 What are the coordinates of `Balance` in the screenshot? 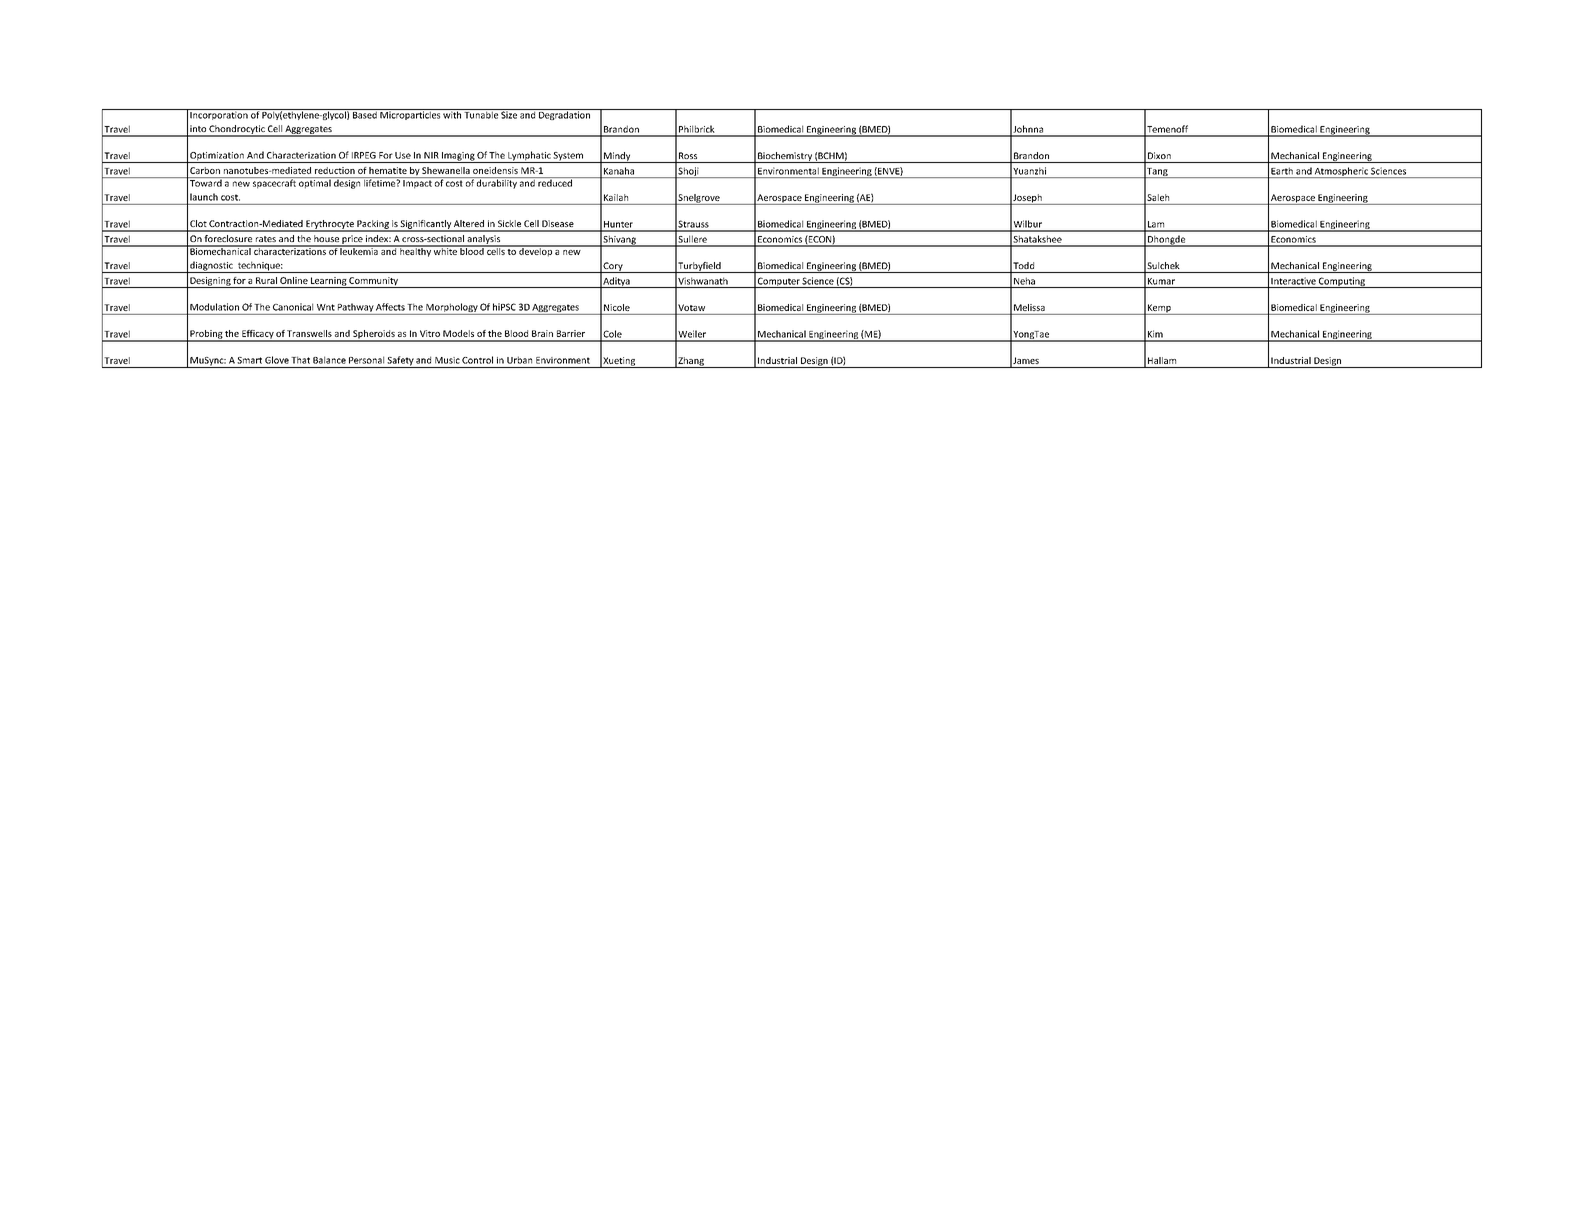 It's located at (329, 360).
